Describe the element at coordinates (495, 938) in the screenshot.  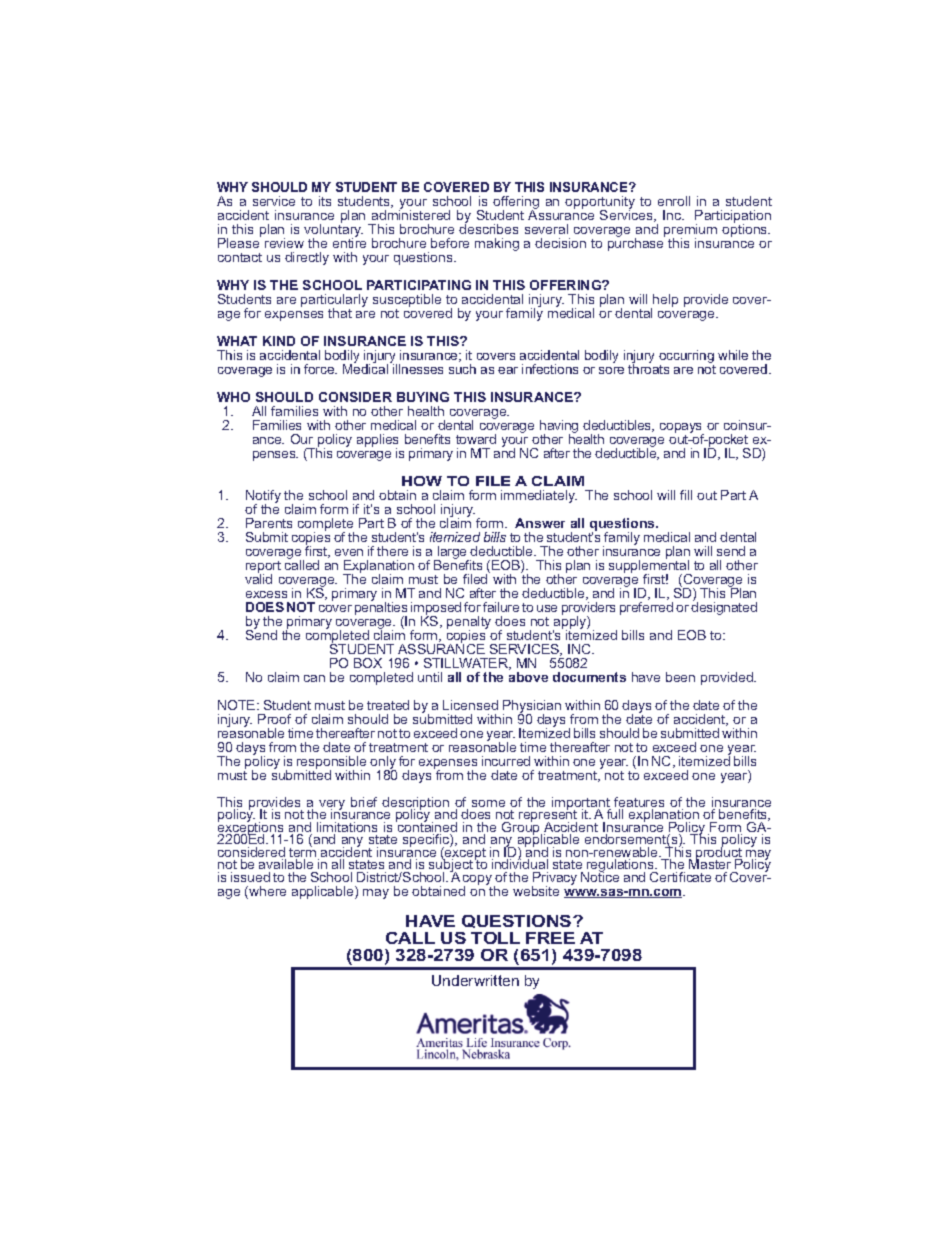
I see `TOLL` at that location.
